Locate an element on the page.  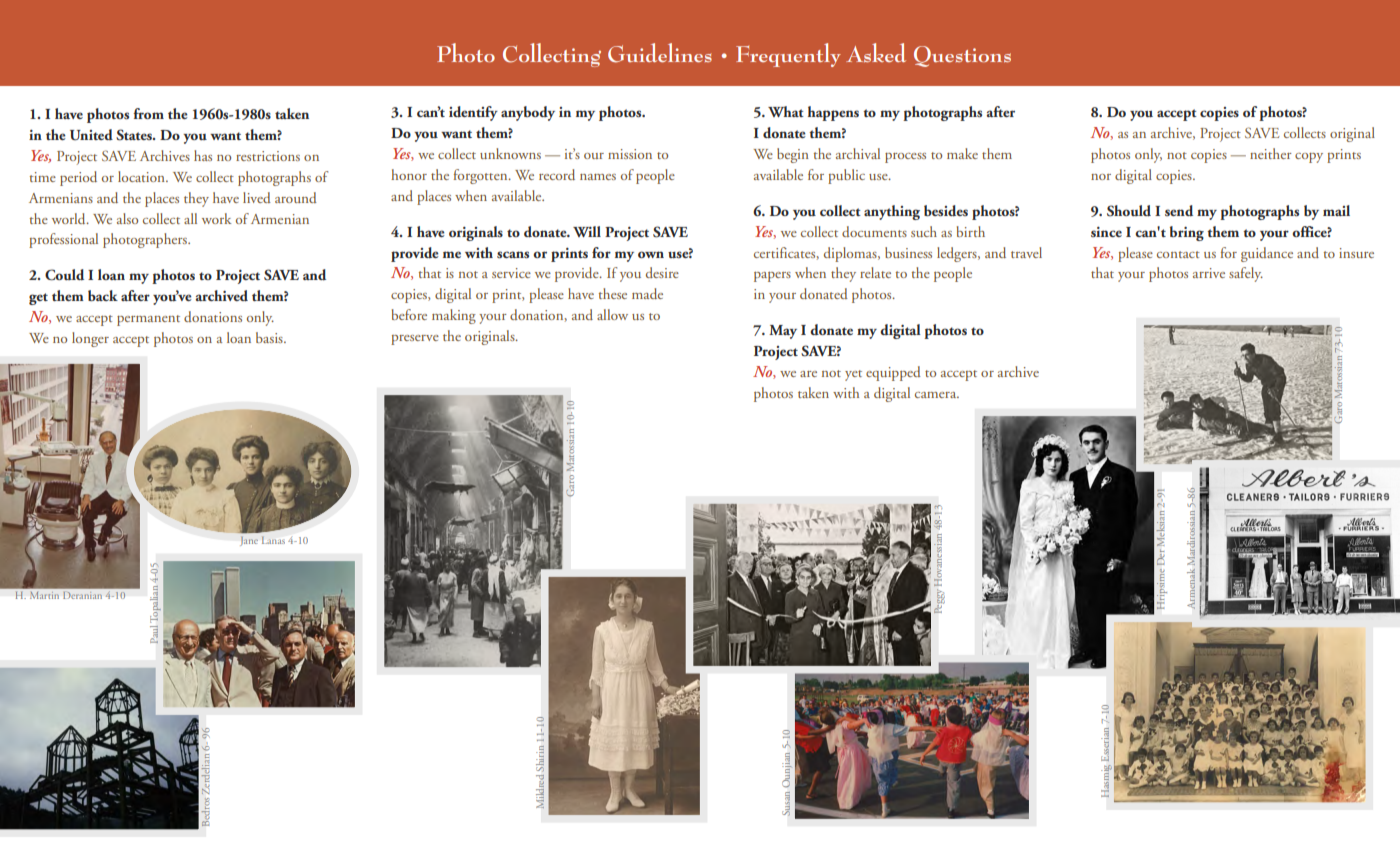
bring is located at coordinates (1187, 233).
